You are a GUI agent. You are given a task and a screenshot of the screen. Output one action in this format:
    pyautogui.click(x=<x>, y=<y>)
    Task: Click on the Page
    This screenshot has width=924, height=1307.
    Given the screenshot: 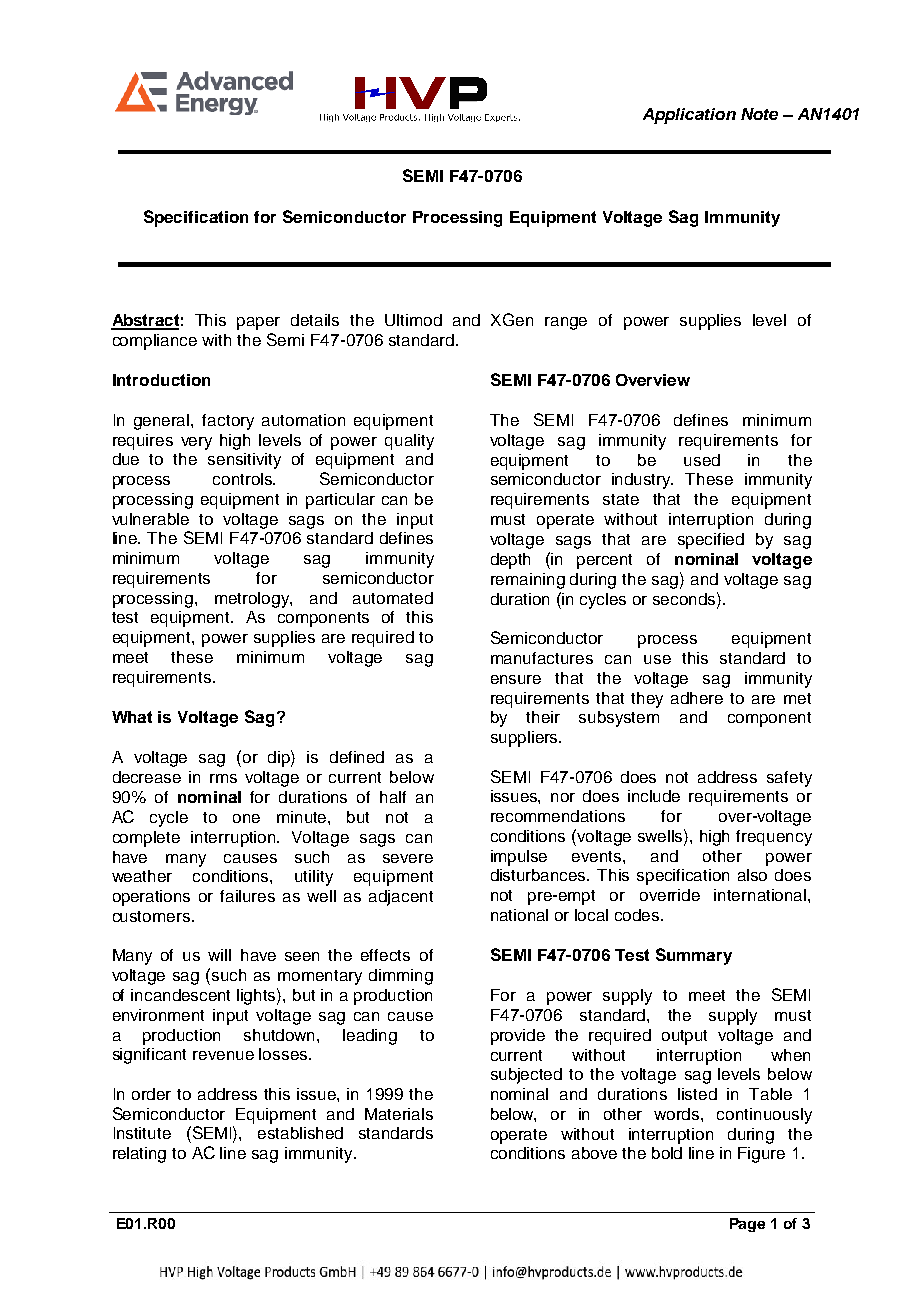 What is the action you would take?
    pyautogui.click(x=747, y=1225)
